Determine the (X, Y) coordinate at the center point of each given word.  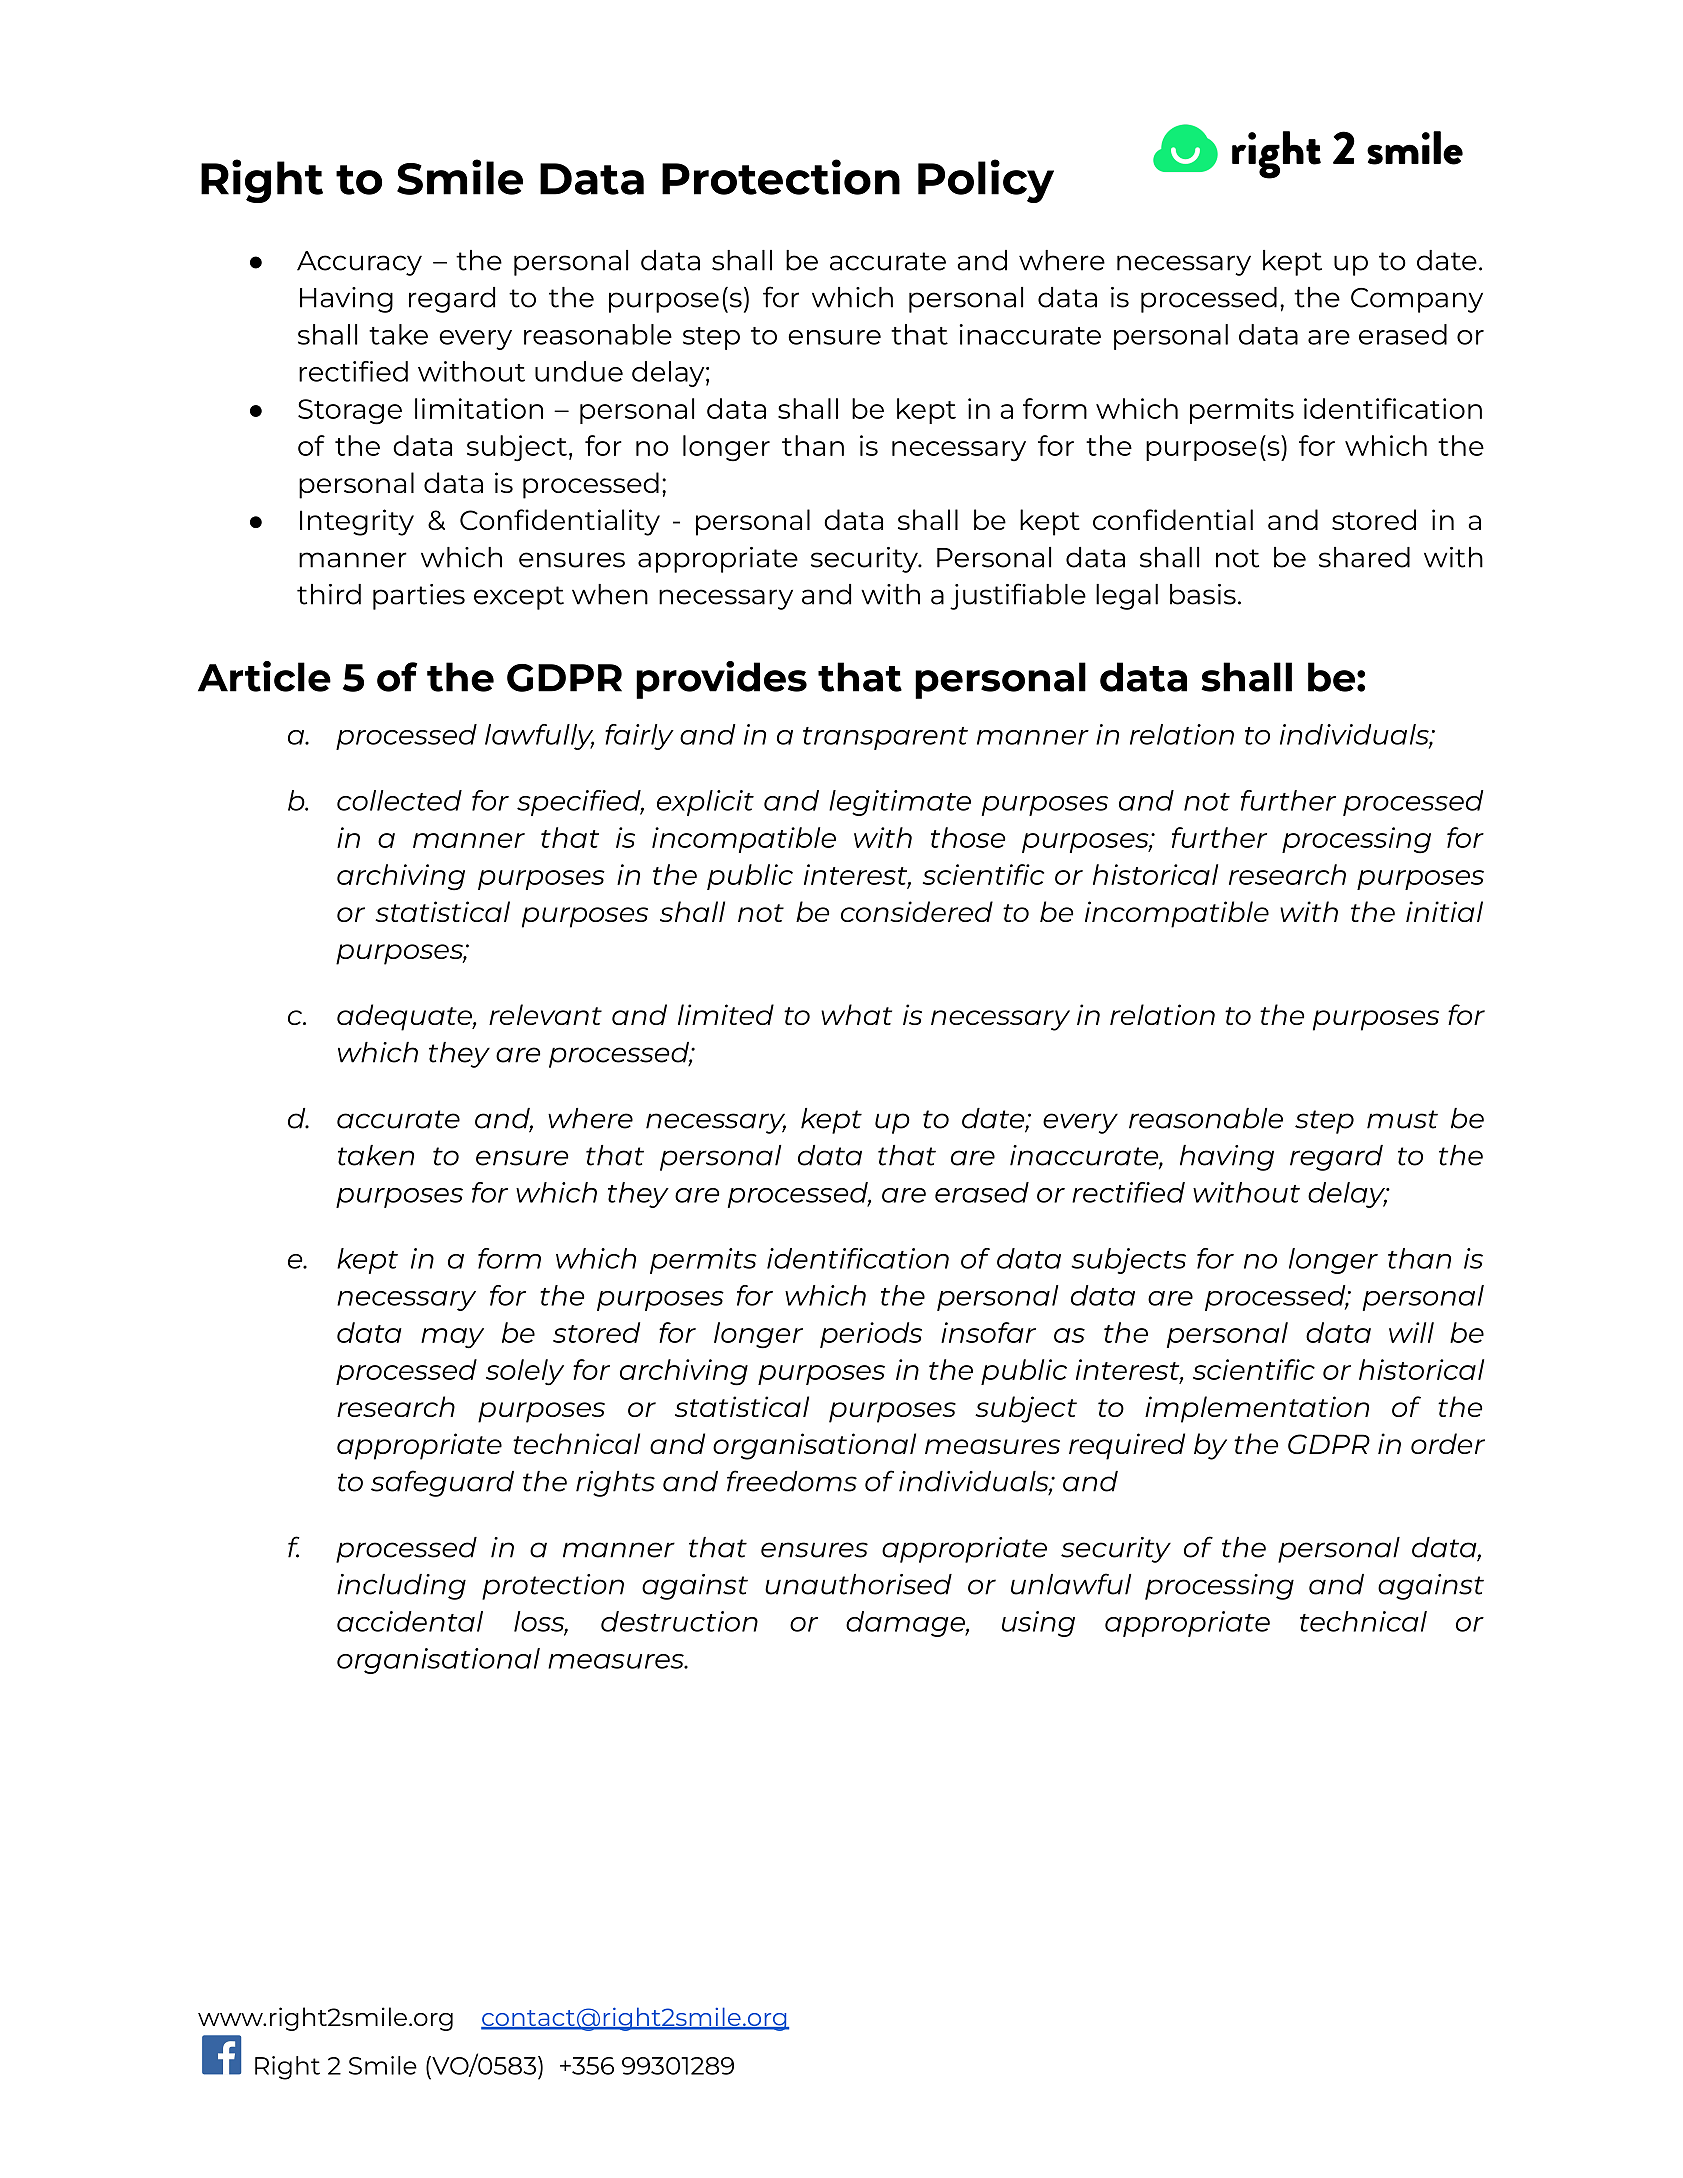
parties (419, 597)
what (856, 1014)
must (1402, 1119)
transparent (885, 738)
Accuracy (359, 263)
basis (1203, 594)
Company (1417, 300)
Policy (986, 181)
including (401, 1587)
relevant (545, 1014)
